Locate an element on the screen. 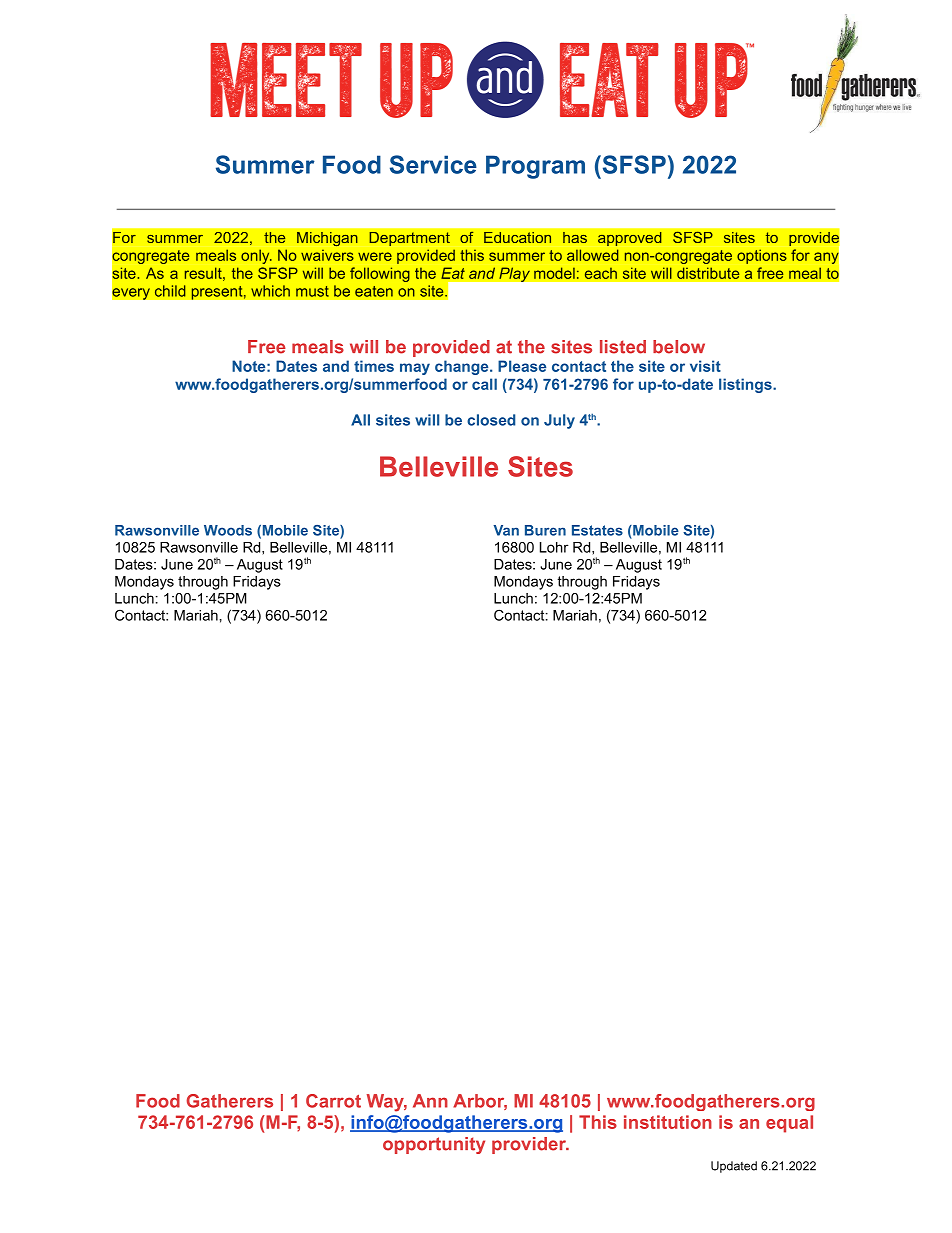 This screenshot has width=952, height=1233. Van is located at coordinates (506, 530).
